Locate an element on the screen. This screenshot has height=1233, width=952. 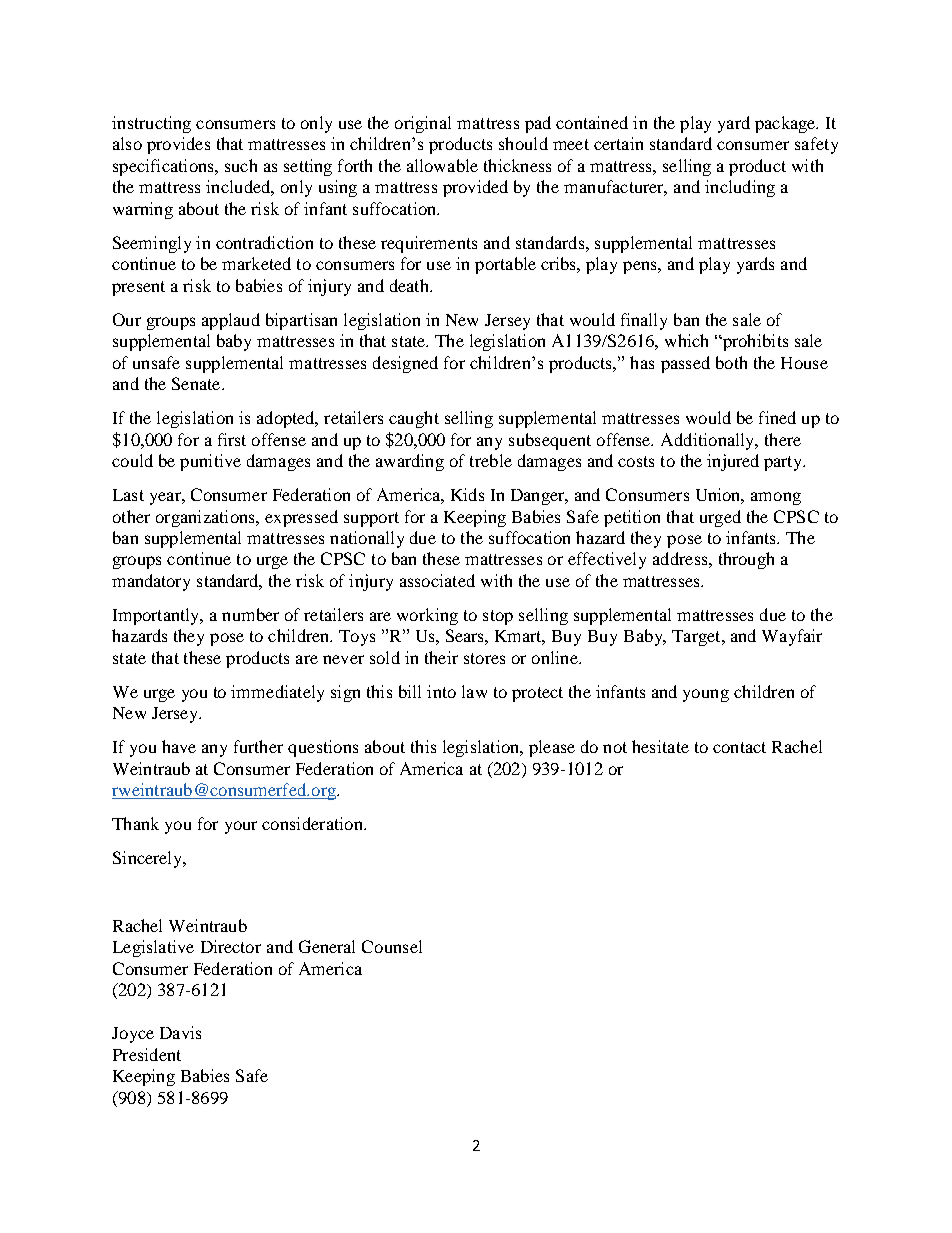
Counsel is located at coordinates (392, 946).
